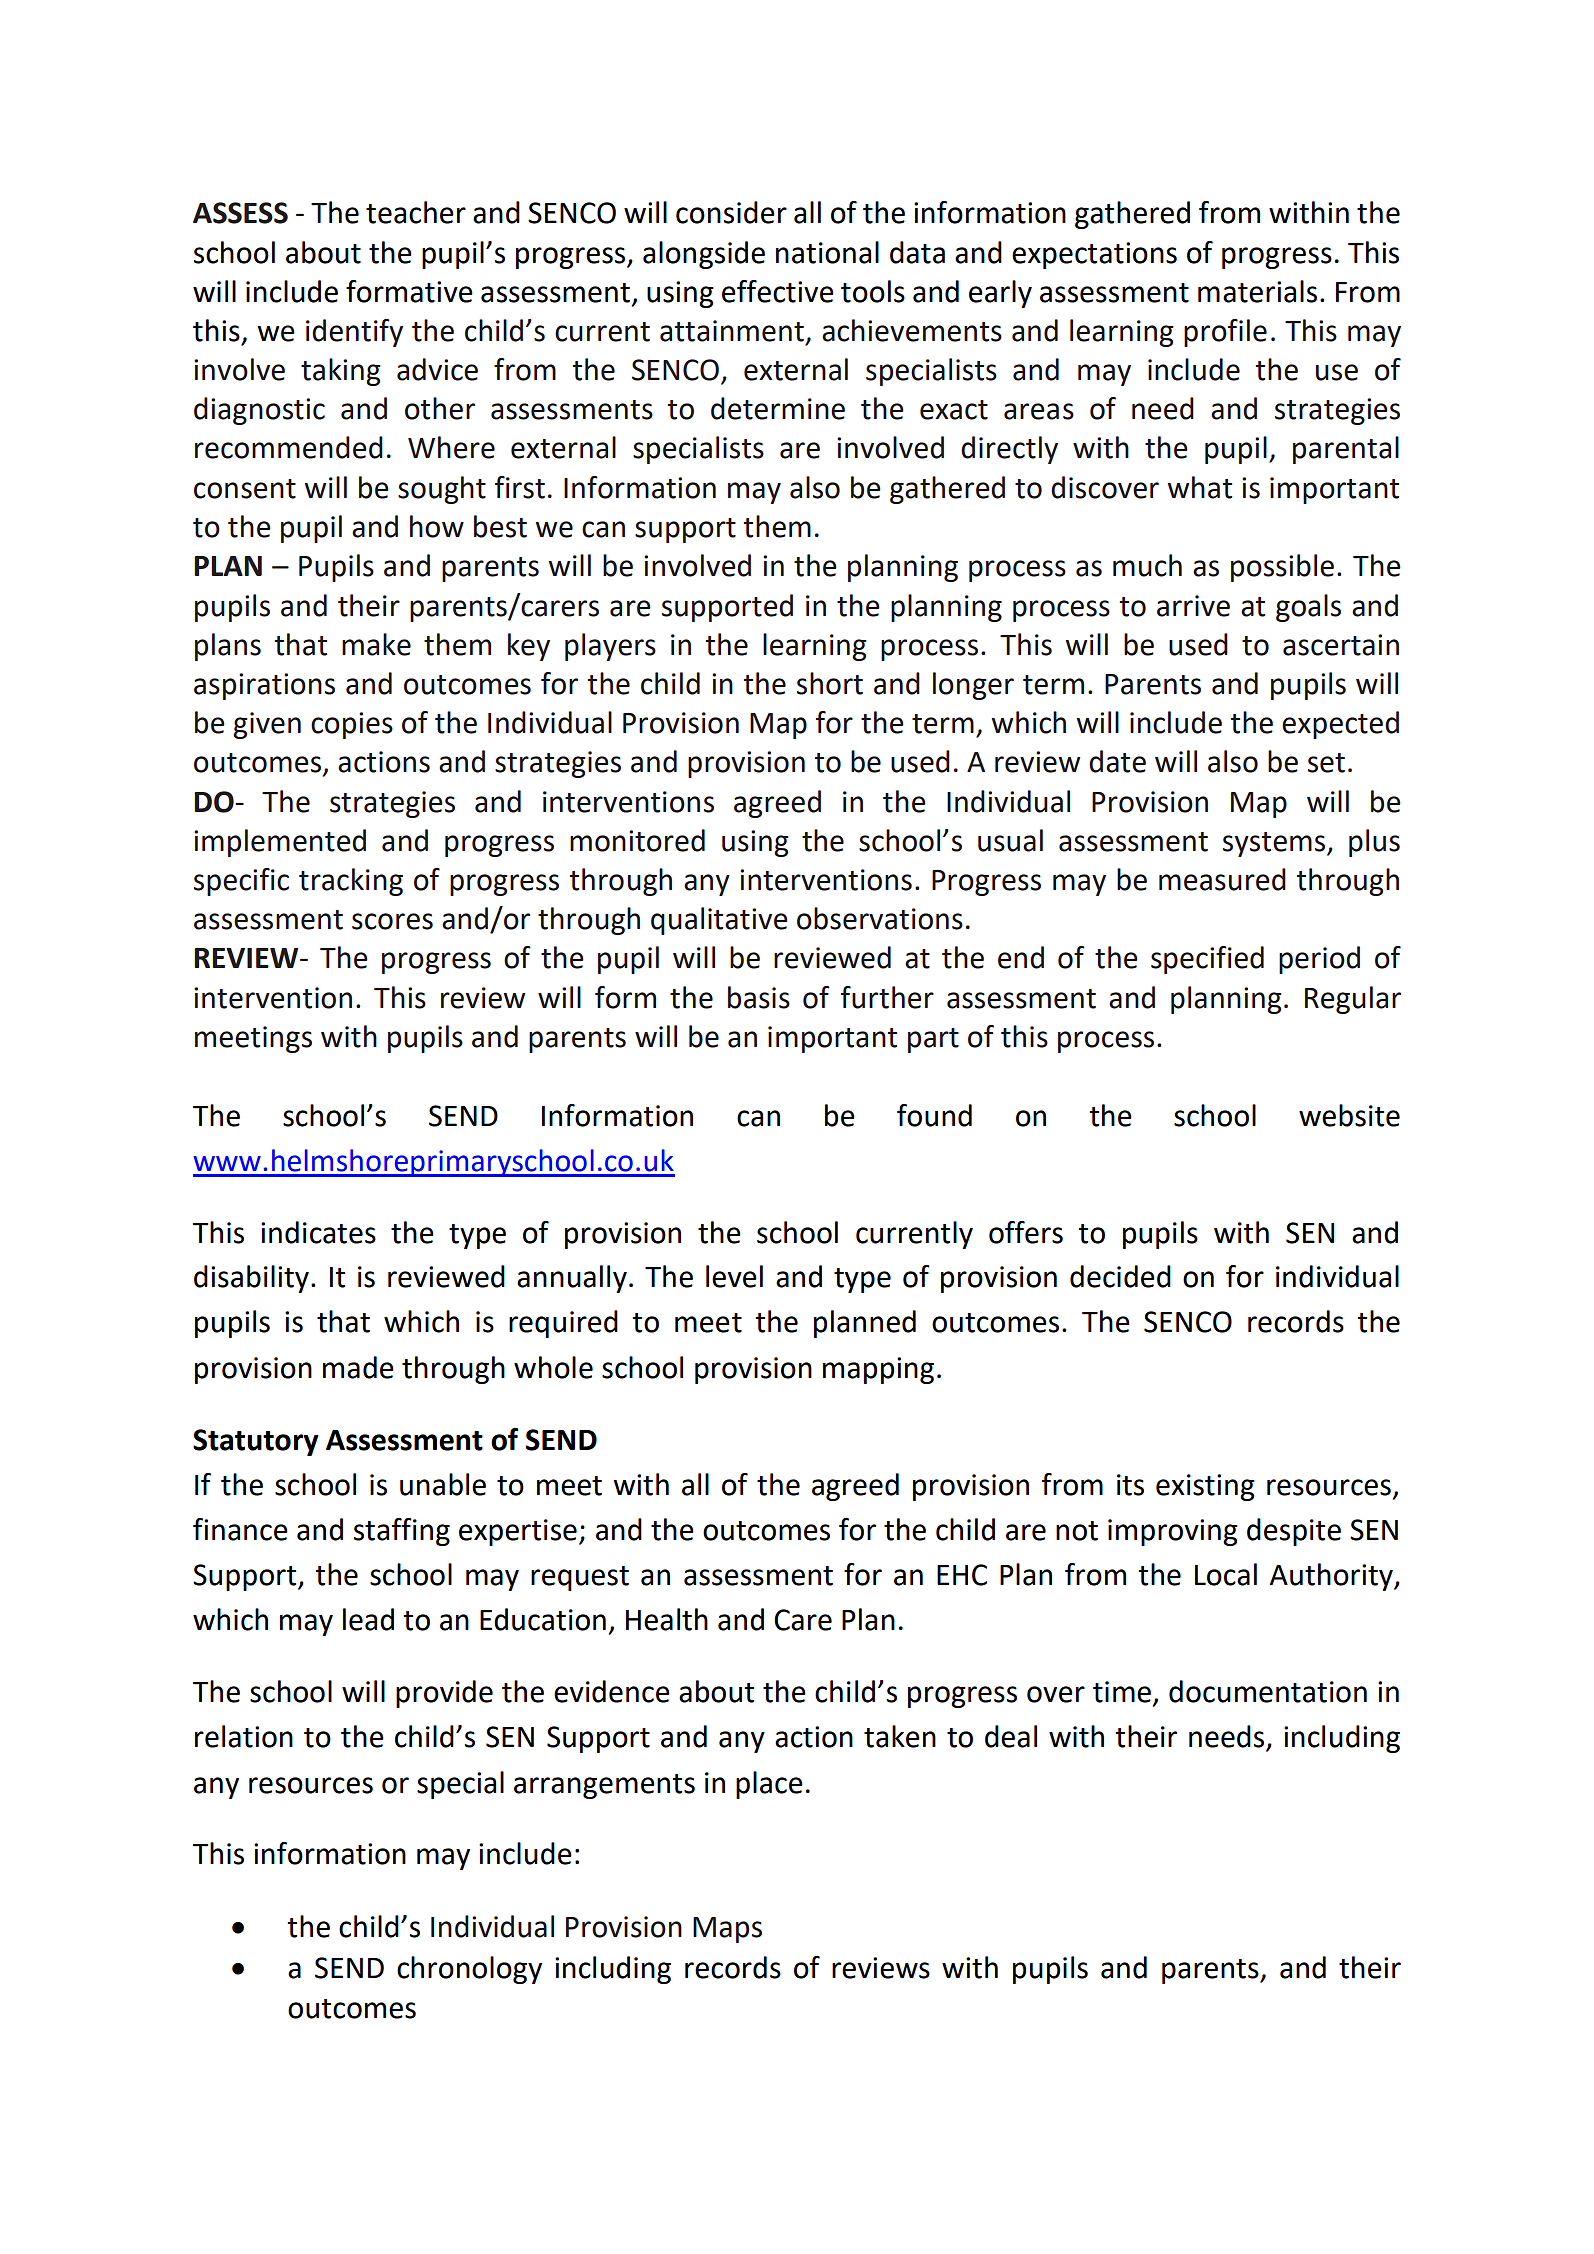 The image size is (1594, 2254). I want to click on national, so click(827, 252).
